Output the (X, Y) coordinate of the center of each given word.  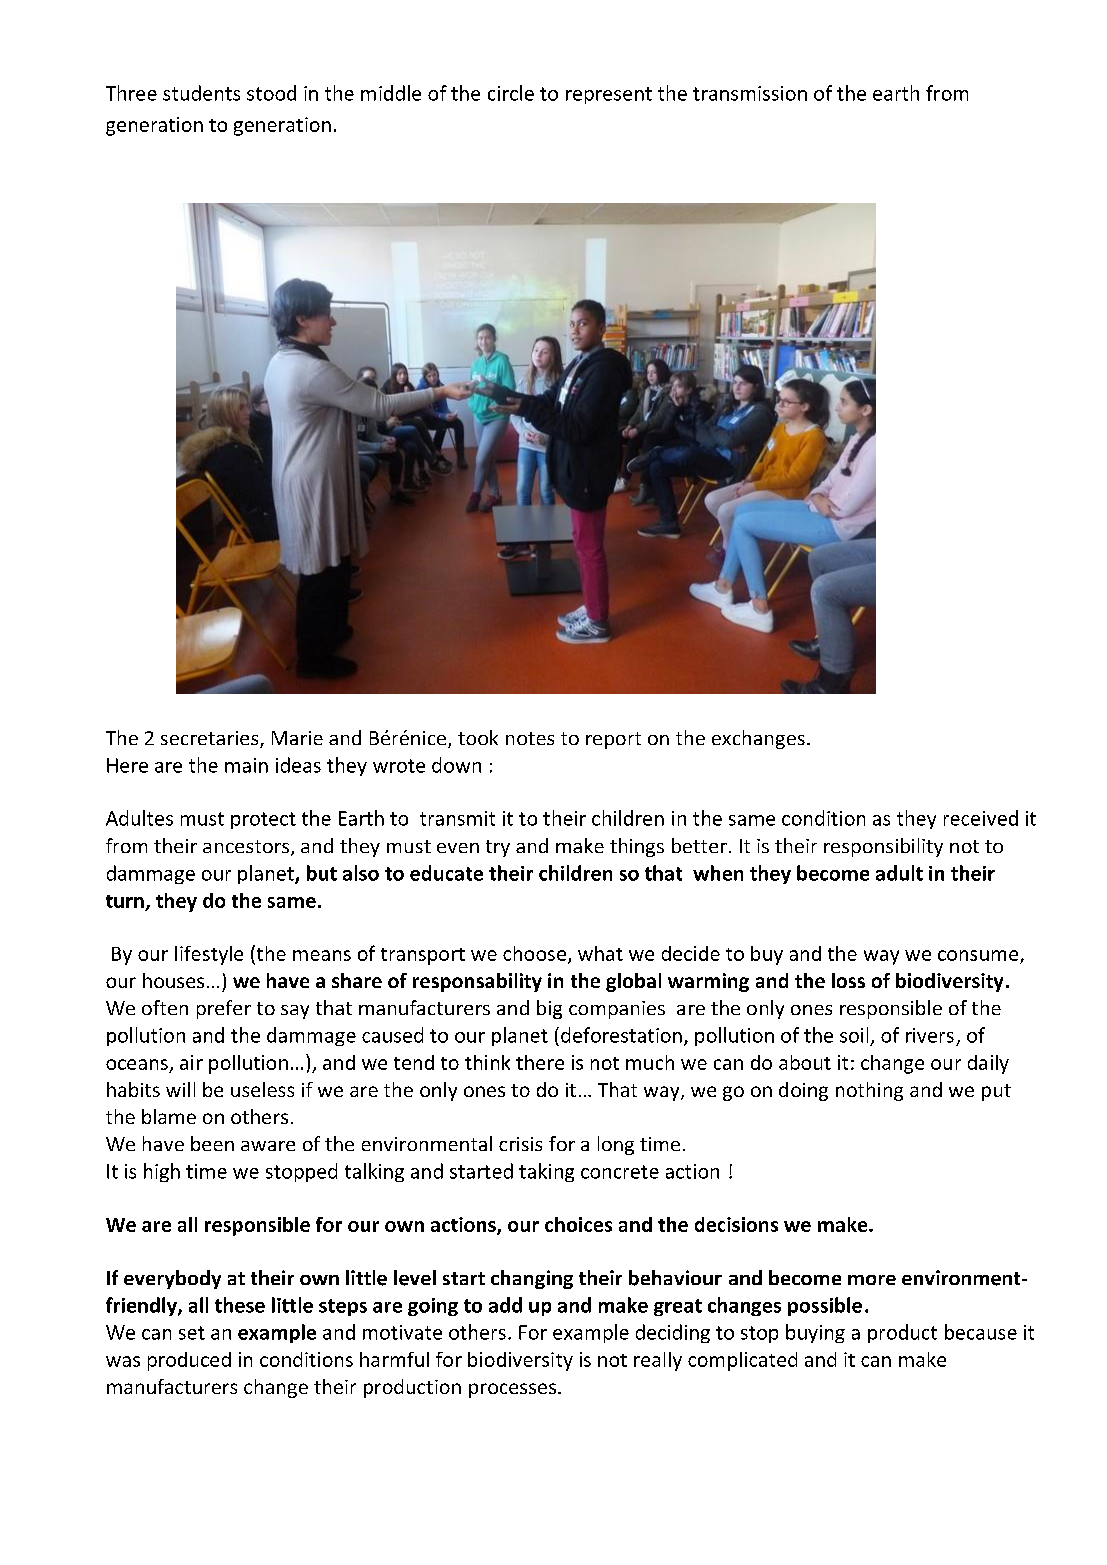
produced (189, 1361)
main (246, 765)
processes (514, 1390)
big (549, 1009)
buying (815, 1333)
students (201, 93)
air (191, 1062)
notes (530, 738)
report (613, 740)
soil (854, 1035)
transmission (750, 93)
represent (609, 95)
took (478, 737)
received (981, 818)
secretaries (211, 739)
